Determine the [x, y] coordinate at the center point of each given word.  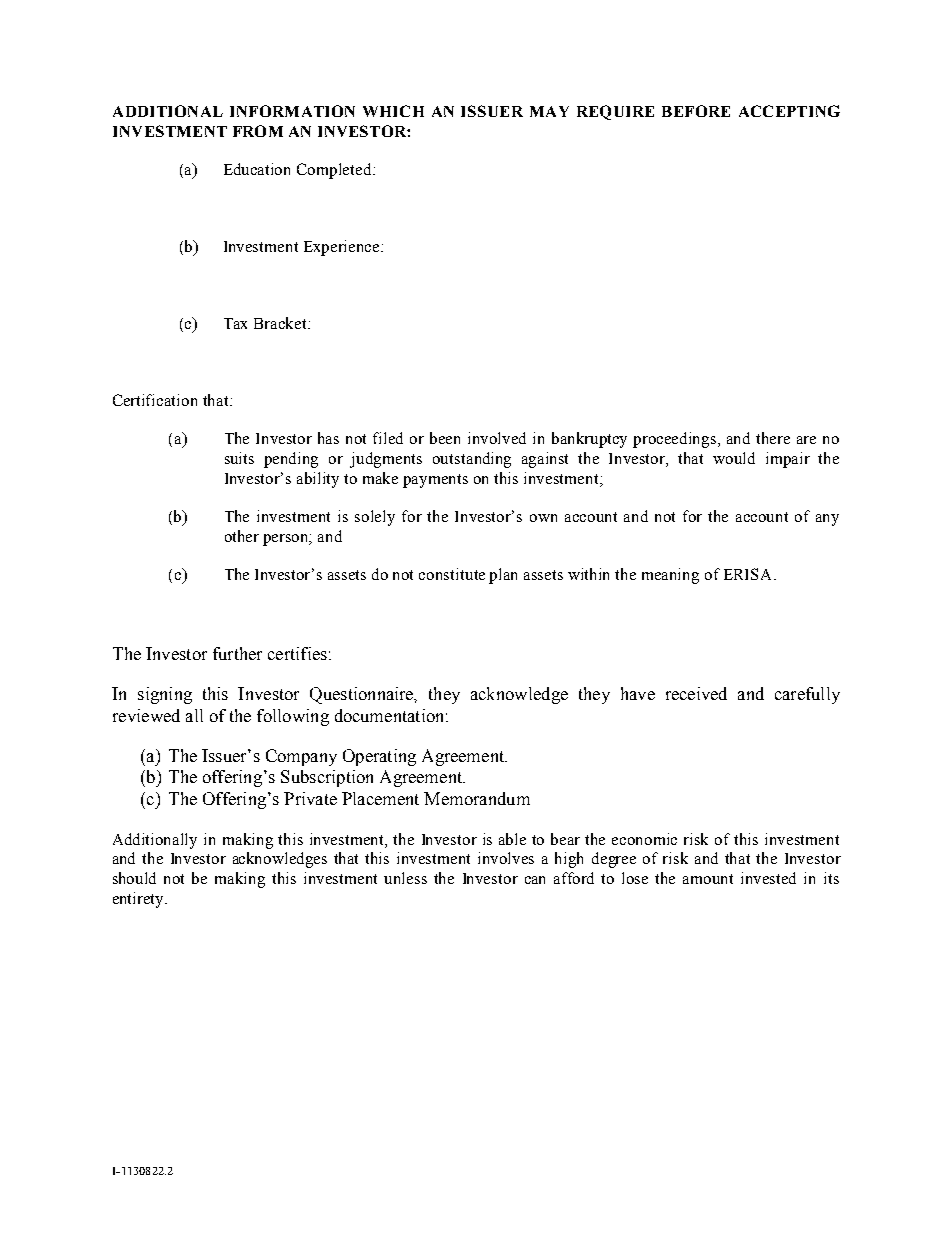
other [242, 536]
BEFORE [696, 111]
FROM [258, 131]
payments [435, 481]
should [134, 878]
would [734, 458]
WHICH [393, 111]
